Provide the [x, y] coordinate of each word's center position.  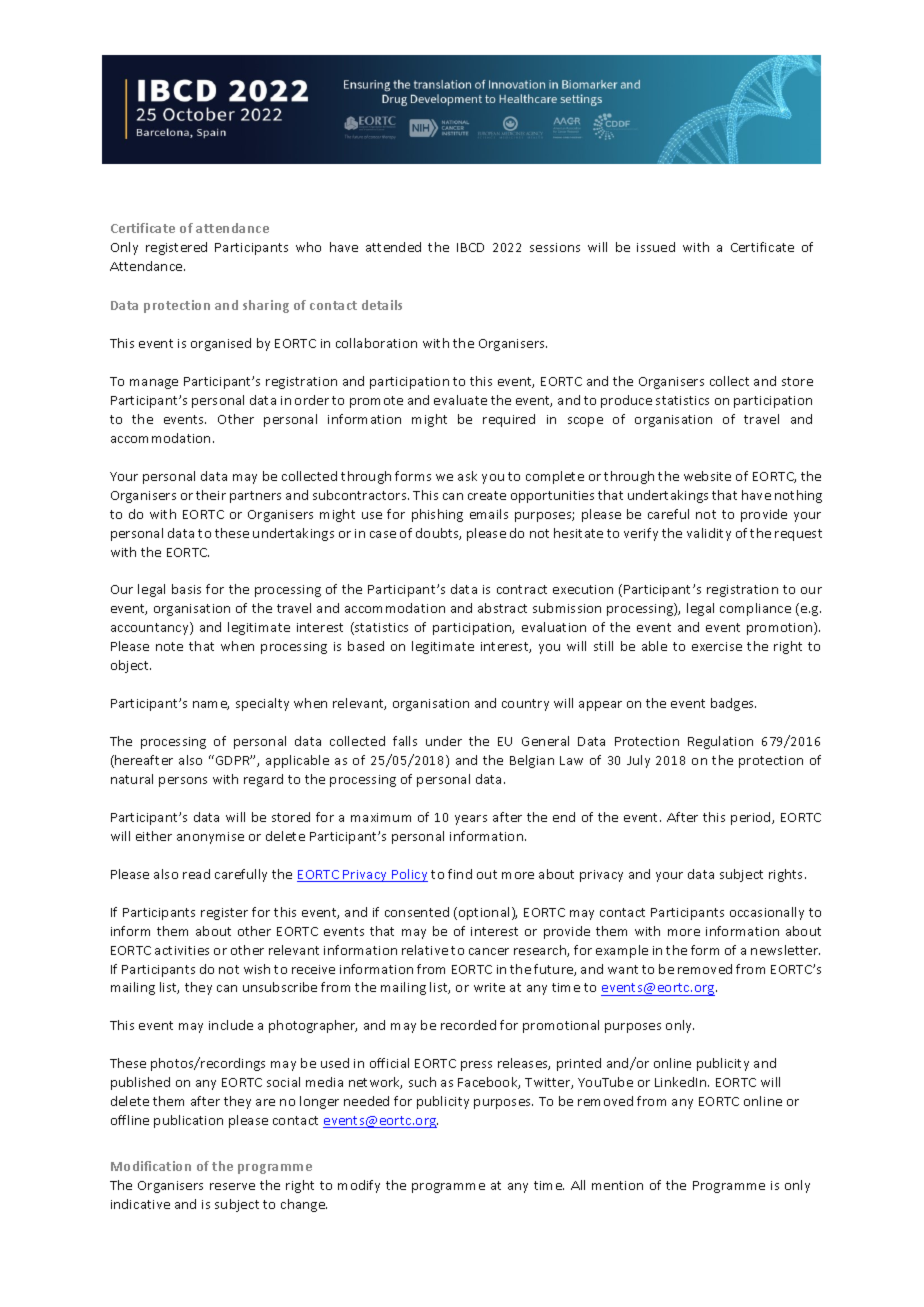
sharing [266, 306]
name [211, 705]
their [211, 495]
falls [405, 741]
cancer [489, 951]
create [487, 495]
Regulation [720, 742]
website [707, 476]
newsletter [785, 950]
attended [393, 247]
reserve [232, 1186]
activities [182, 950]
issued [656, 247]
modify [359, 1186]
